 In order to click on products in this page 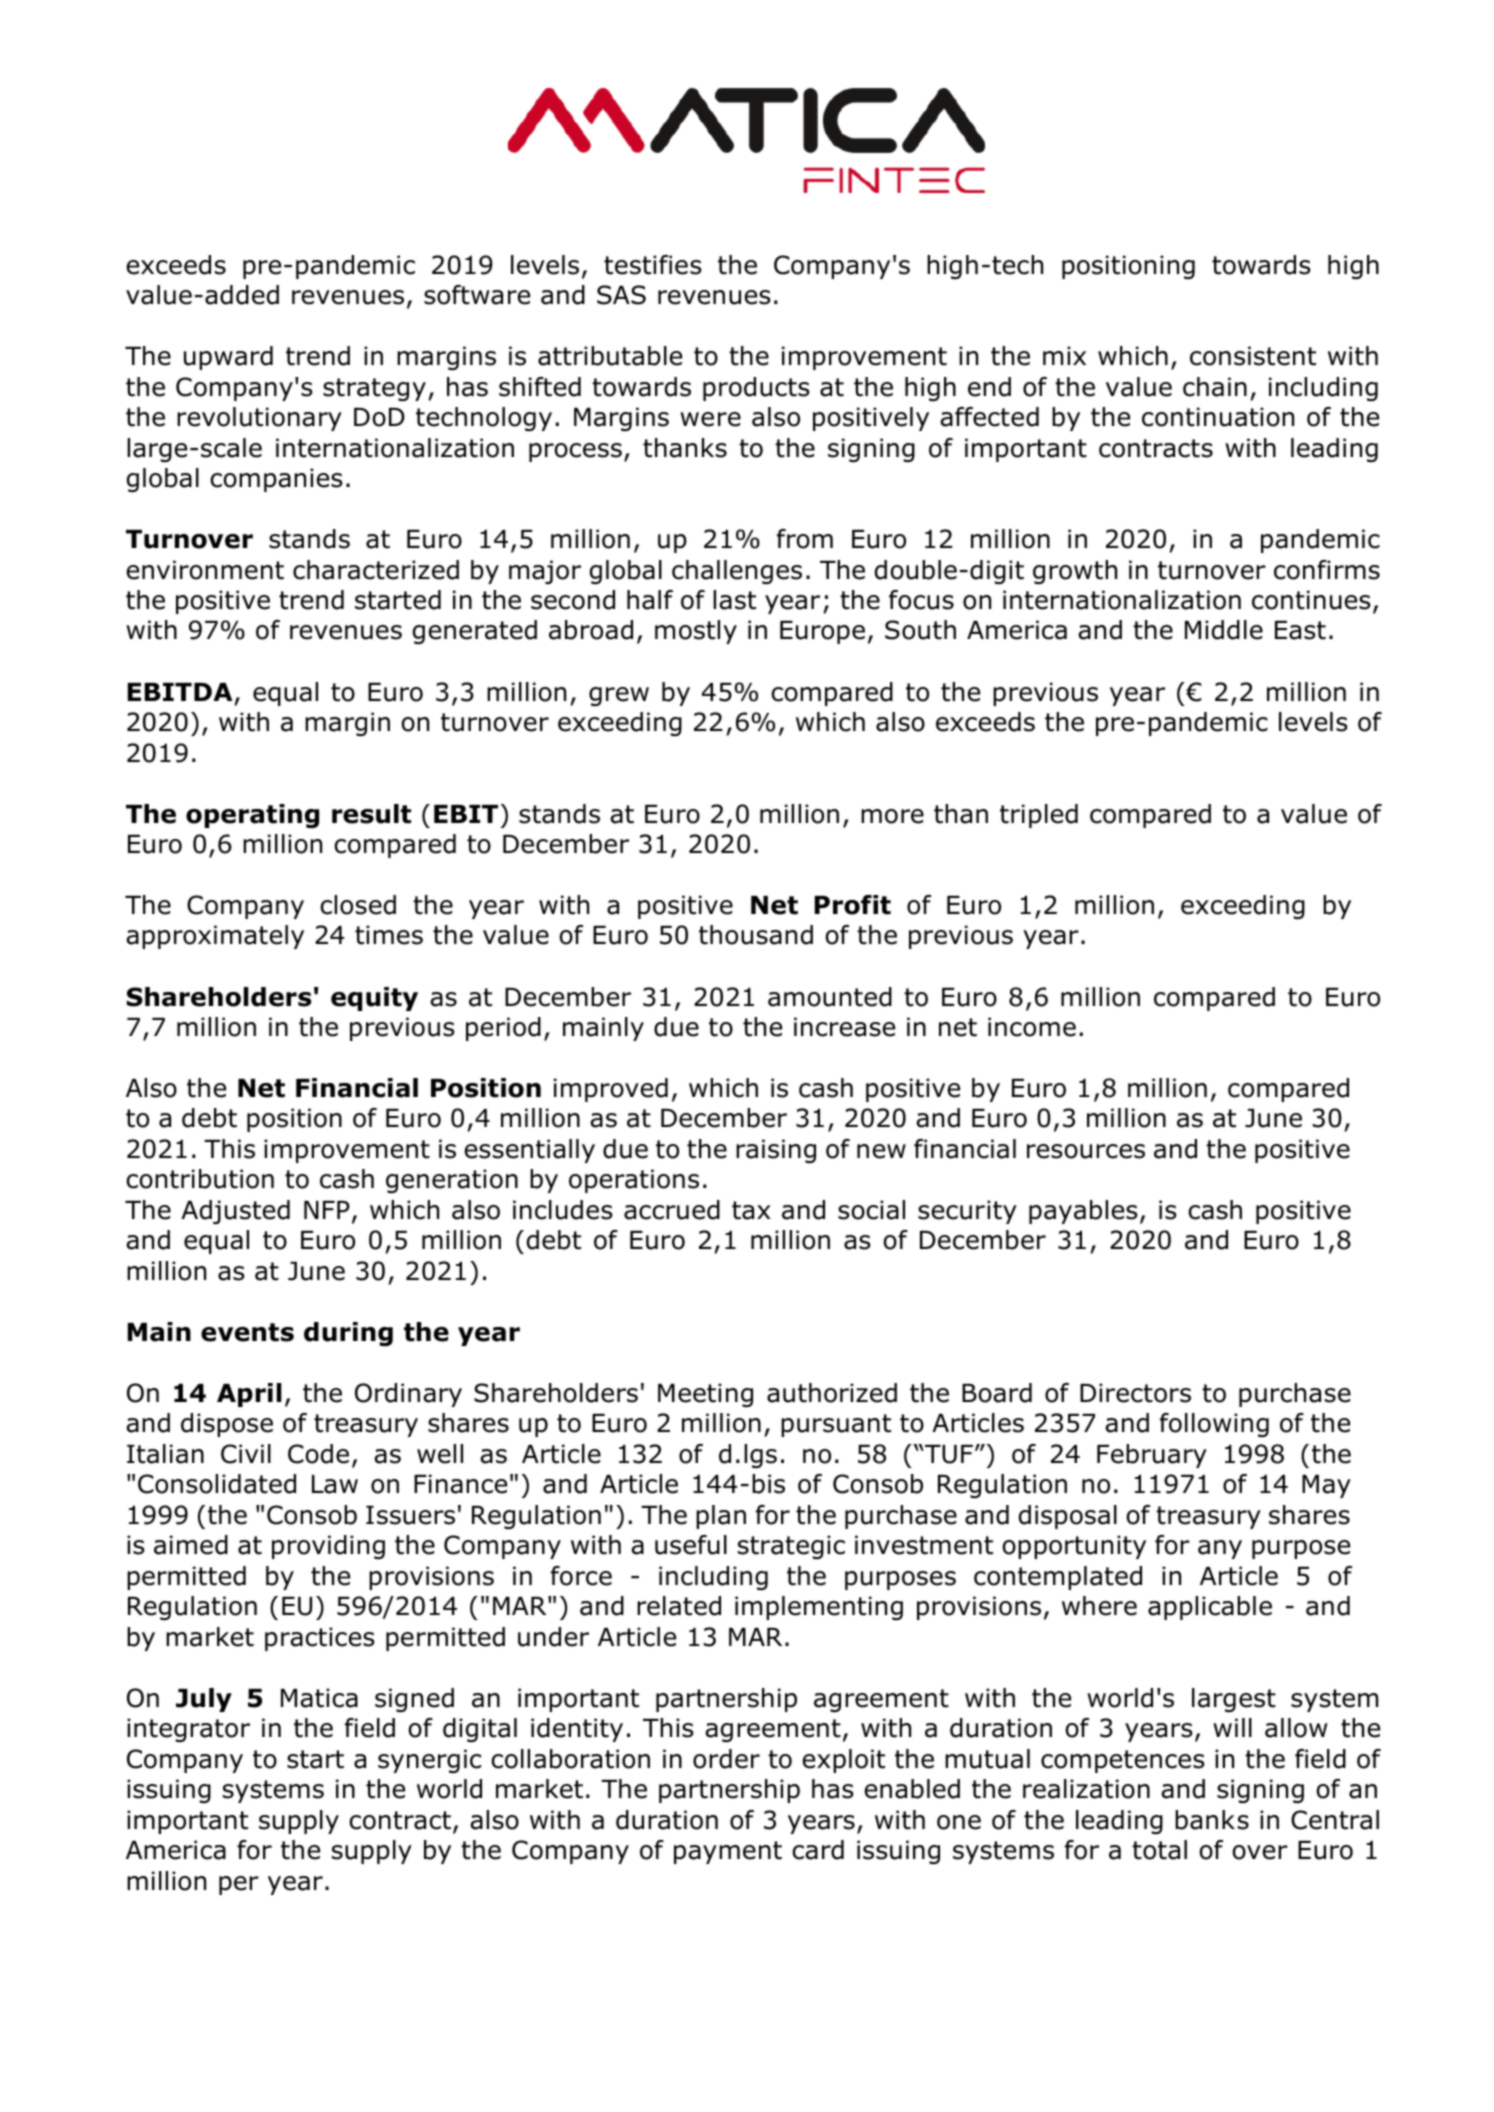, I will do `click(756, 389)`.
